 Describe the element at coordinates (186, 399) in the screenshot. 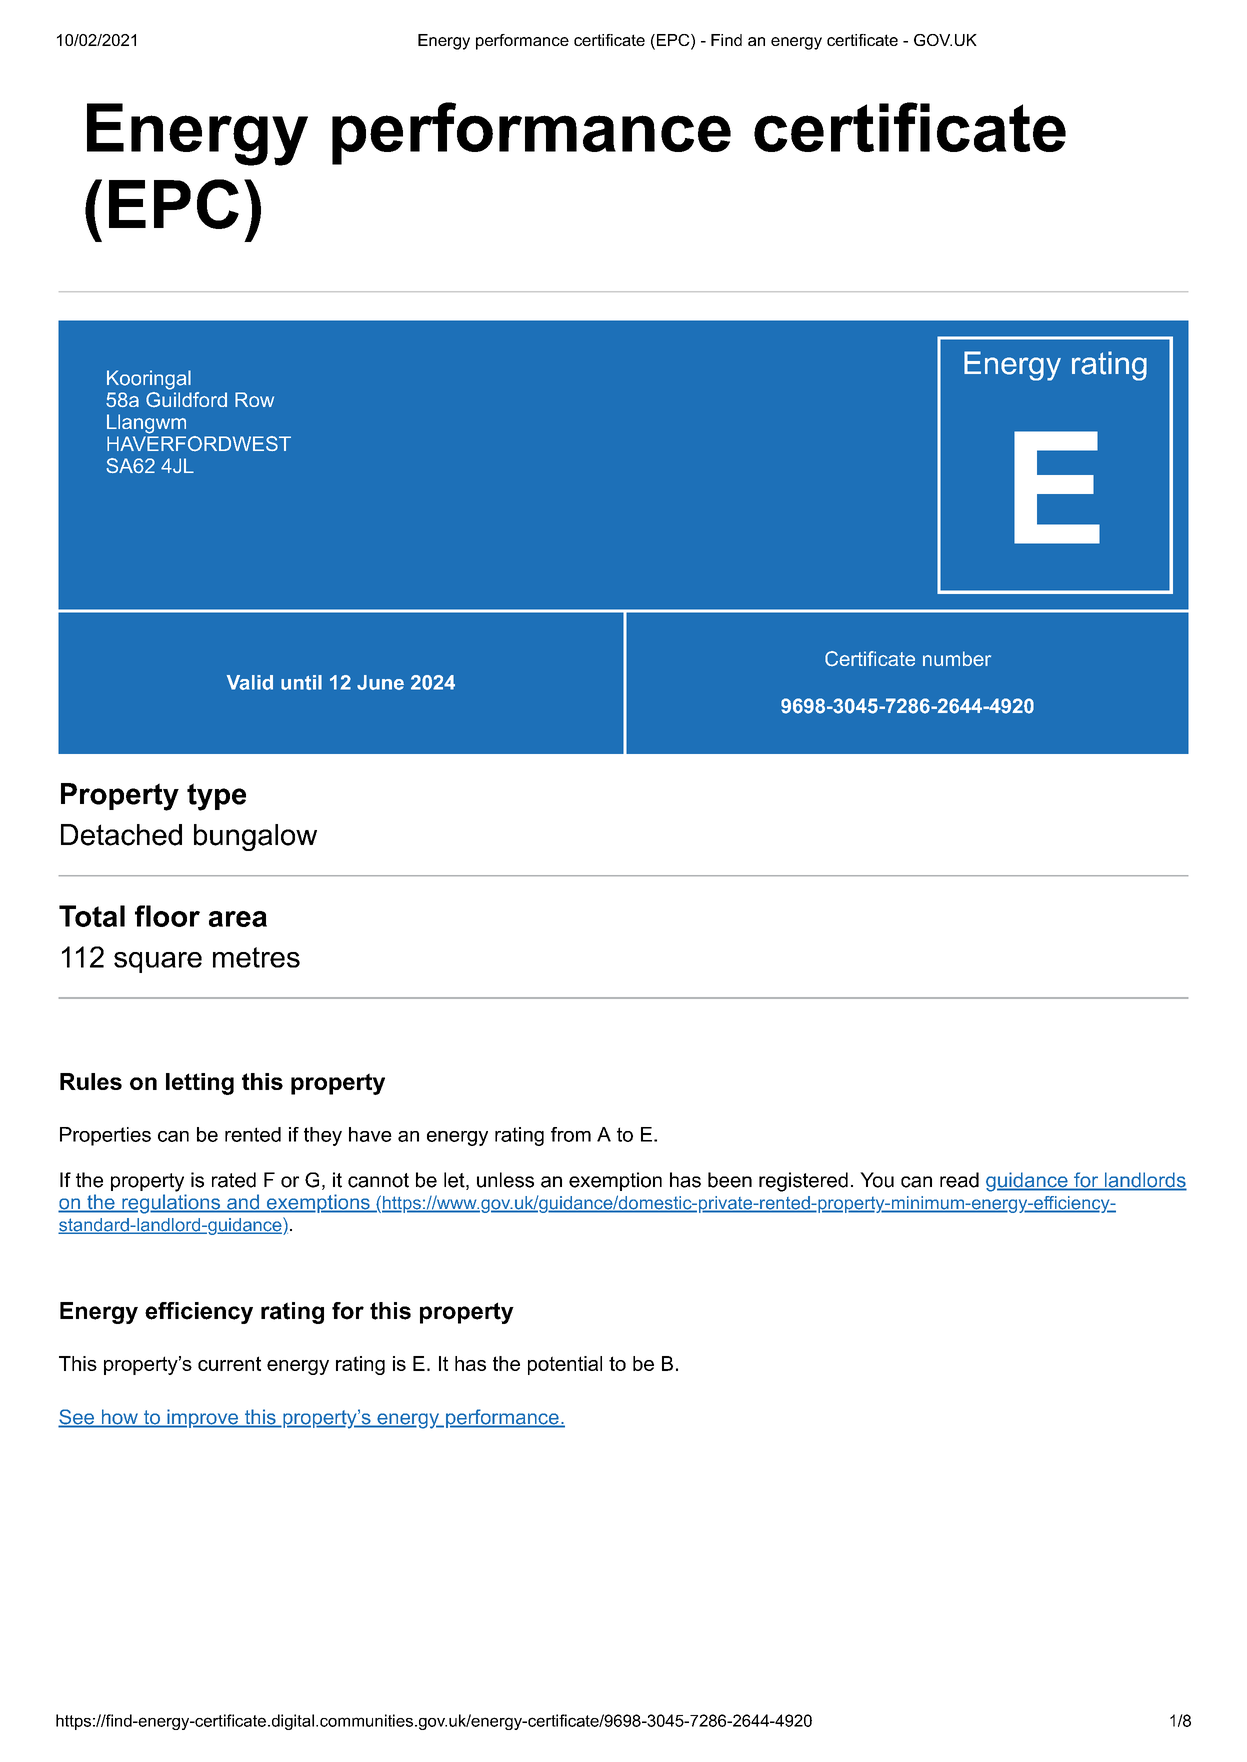

I see `Guildford` at that location.
